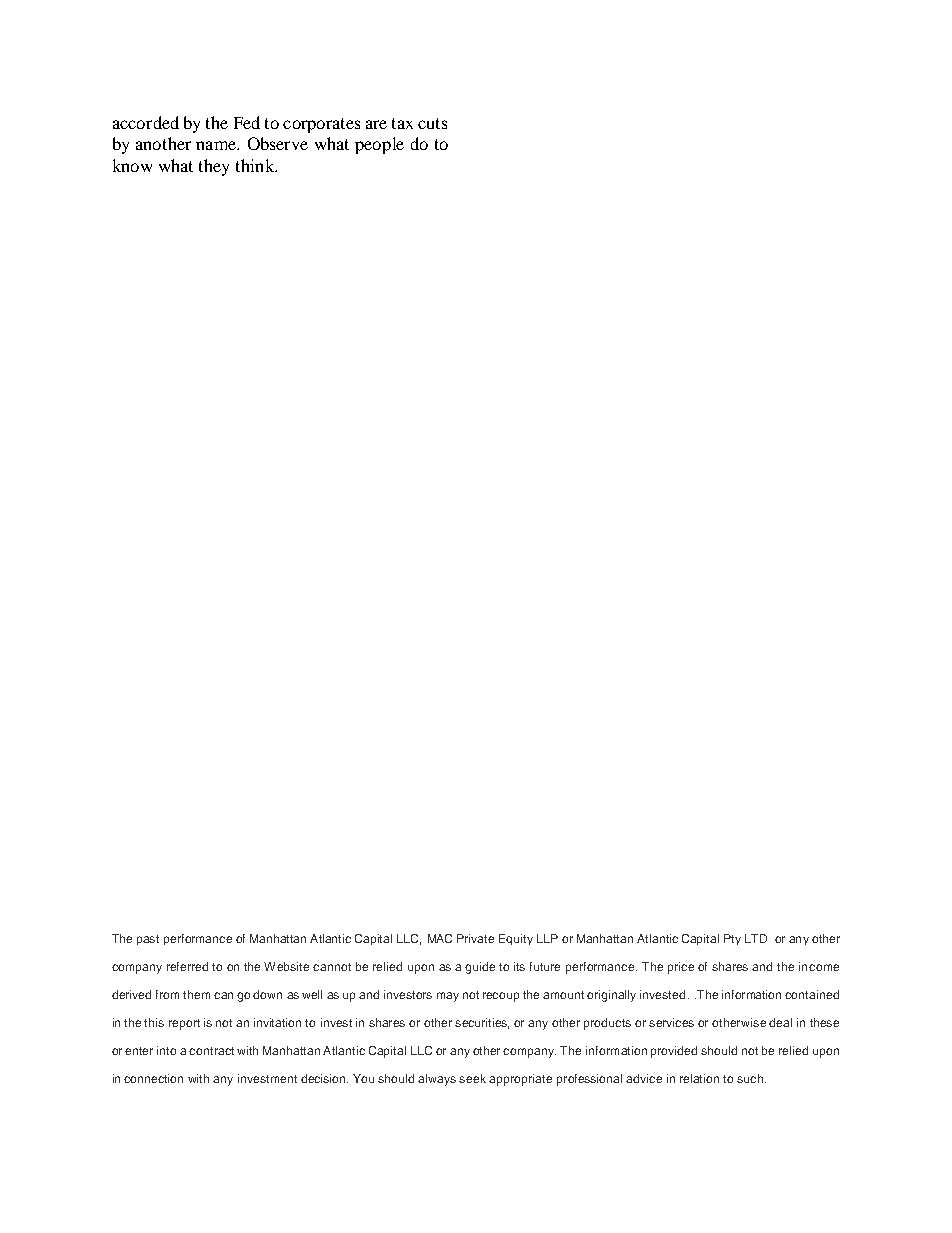  Describe the element at coordinates (321, 125) in the screenshot. I see `corporates` at that location.
